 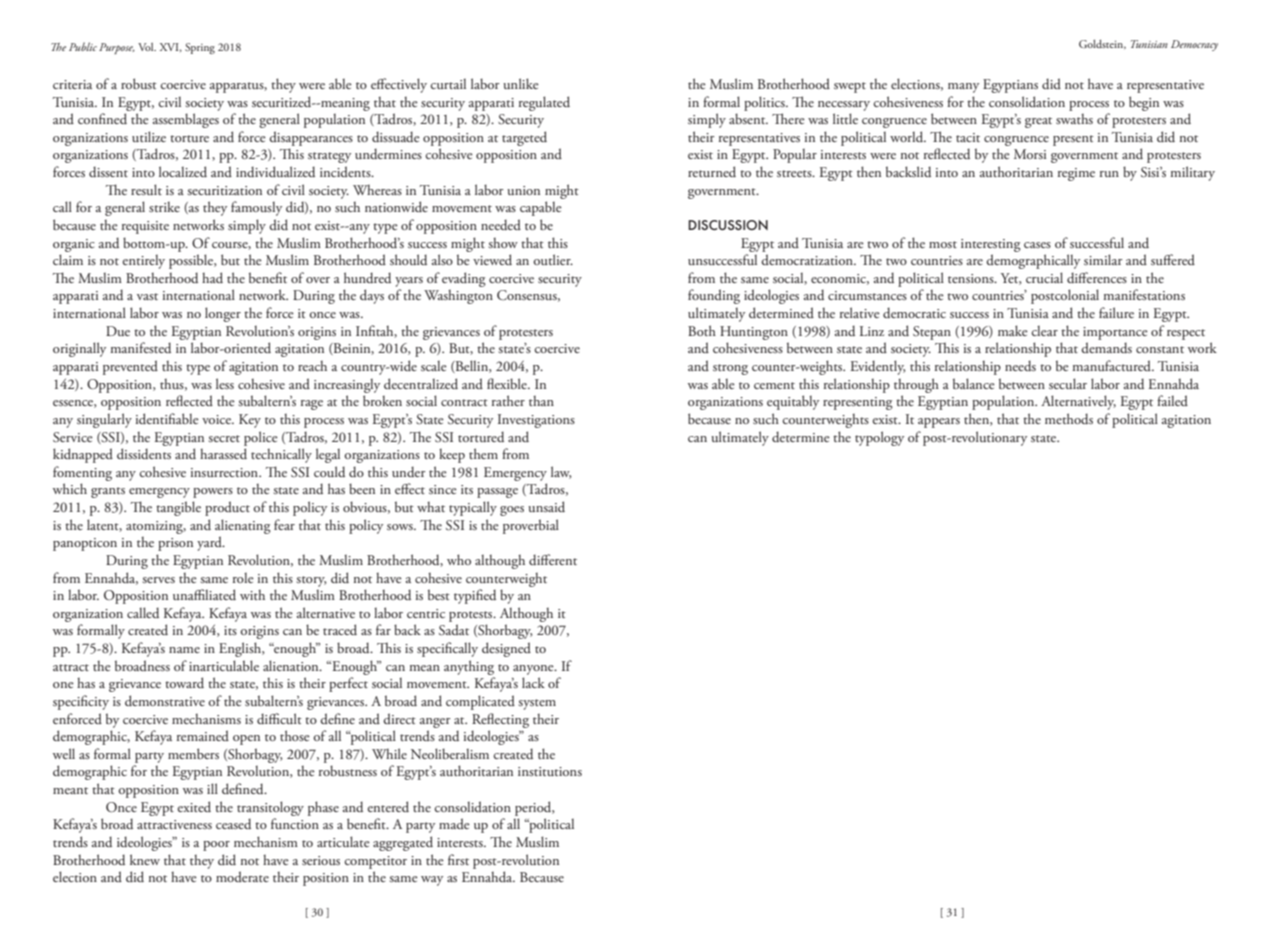 What do you see at coordinates (553, 259) in the image?
I see `outlier` at bounding box center [553, 259].
